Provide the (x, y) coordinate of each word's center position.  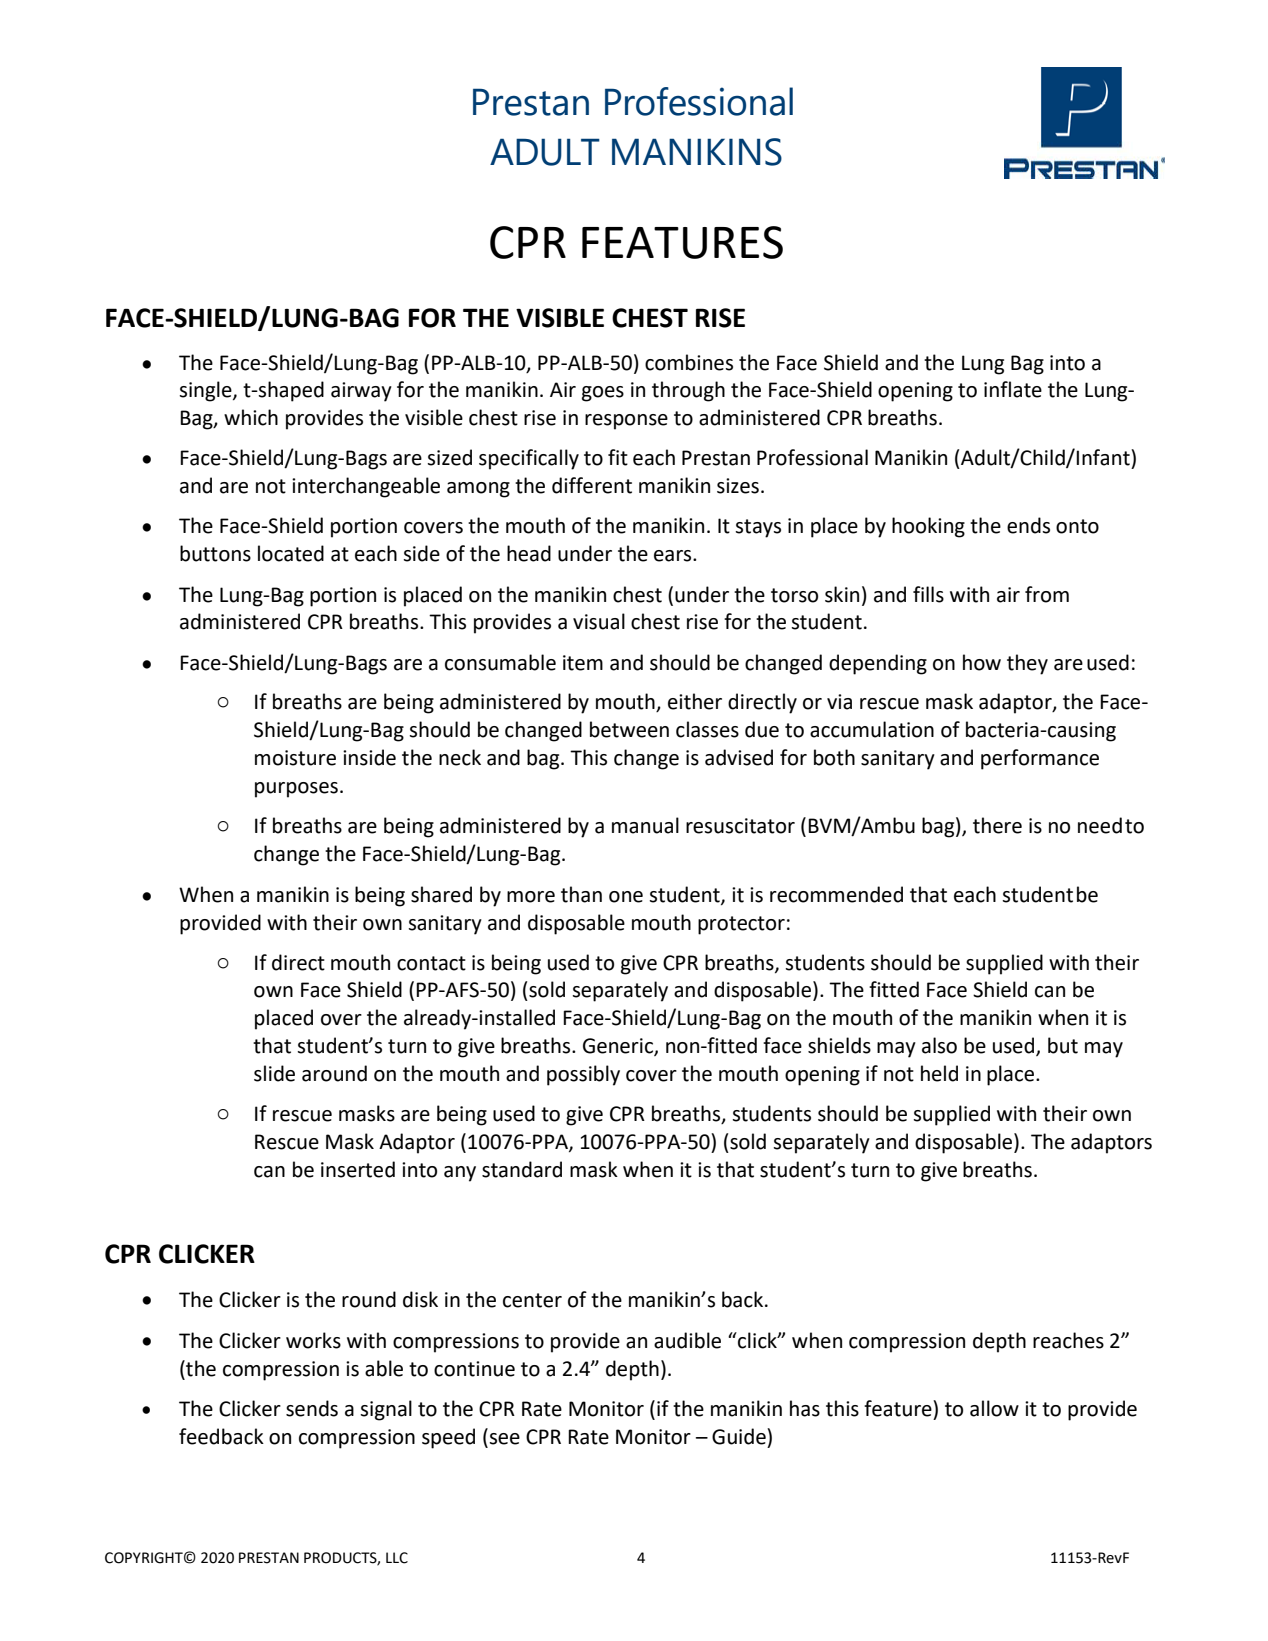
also (939, 1045)
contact (431, 963)
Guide (740, 1436)
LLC (397, 1558)
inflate (1013, 389)
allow (994, 1408)
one (626, 897)
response (626, 422)
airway (361, 392)
